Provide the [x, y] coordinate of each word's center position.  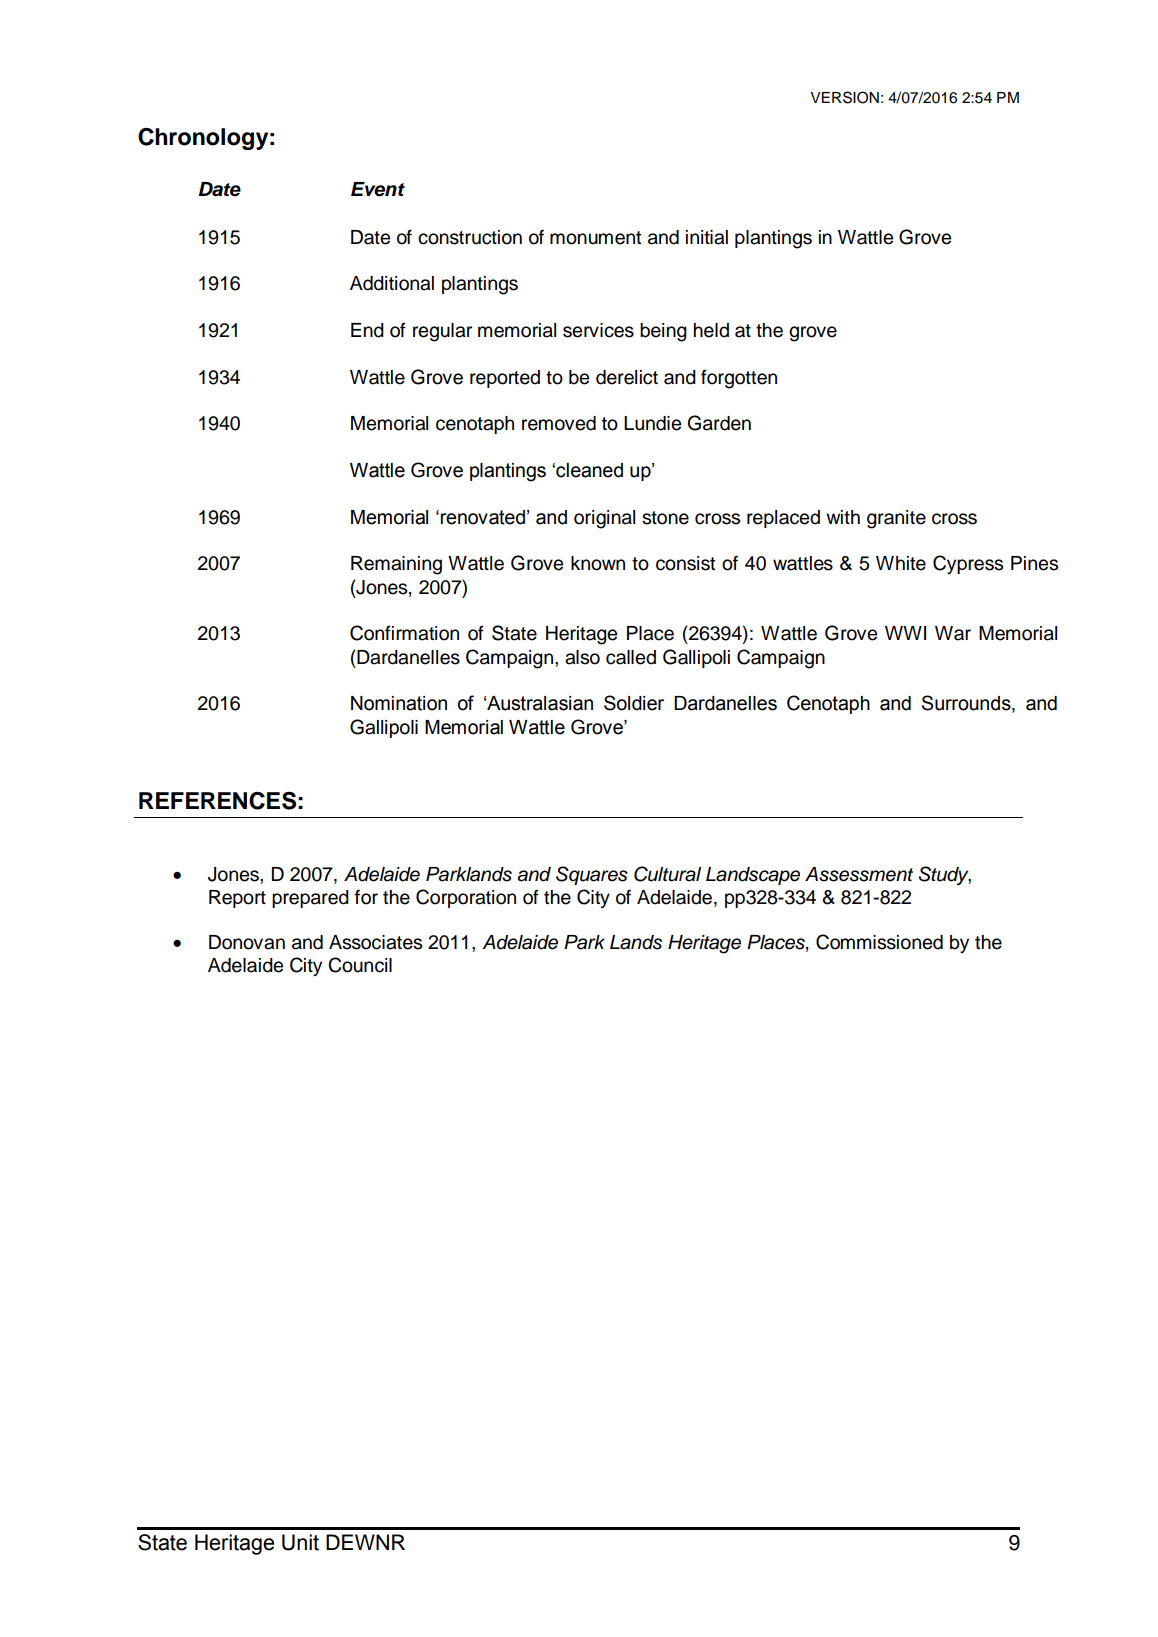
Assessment [859, 874]
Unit [300, 1542]
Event [378, 189]
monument [595, 238]
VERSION [844, 97]
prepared [310, 899]
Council [360, 965]
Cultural [667, 874]
